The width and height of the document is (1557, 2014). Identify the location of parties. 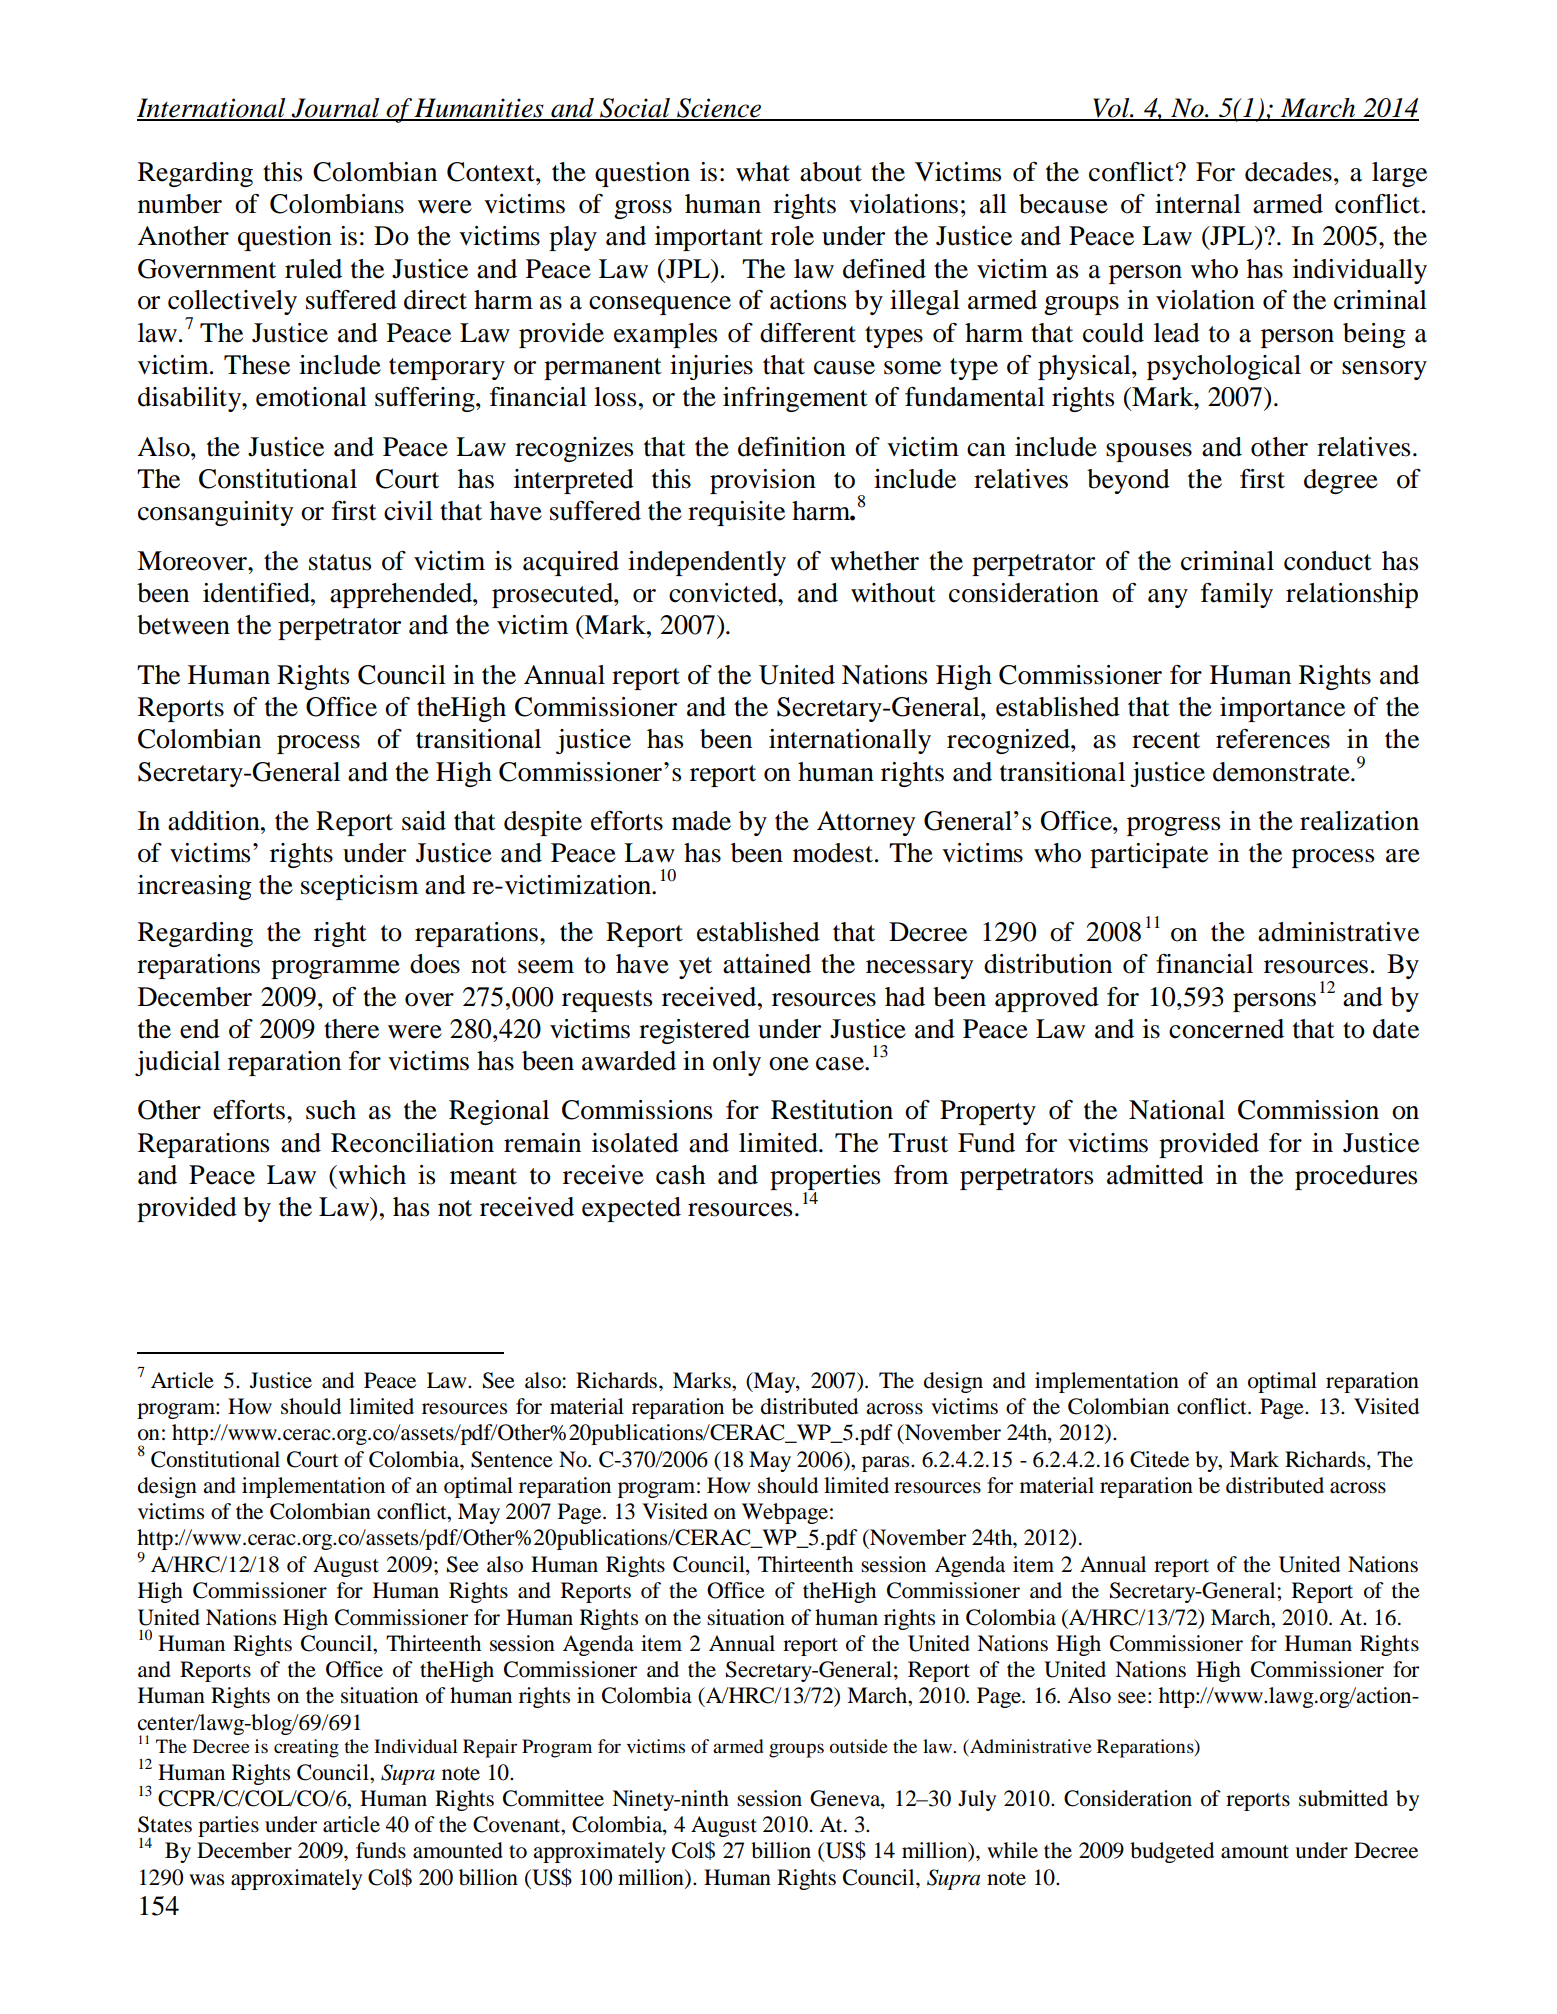
(228, 1826).
